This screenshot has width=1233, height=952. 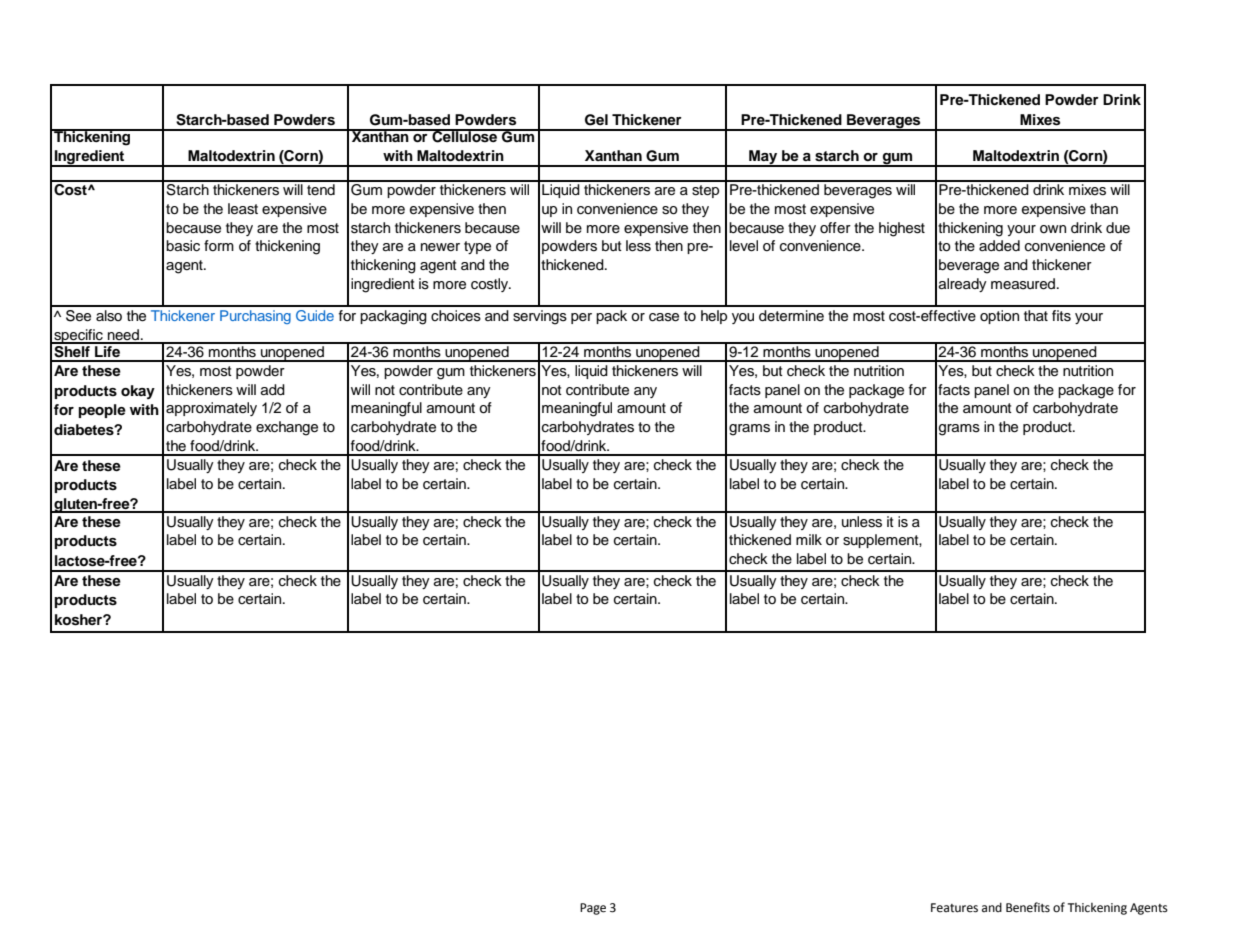 I want to click on least, so click(x=243, y=209).
